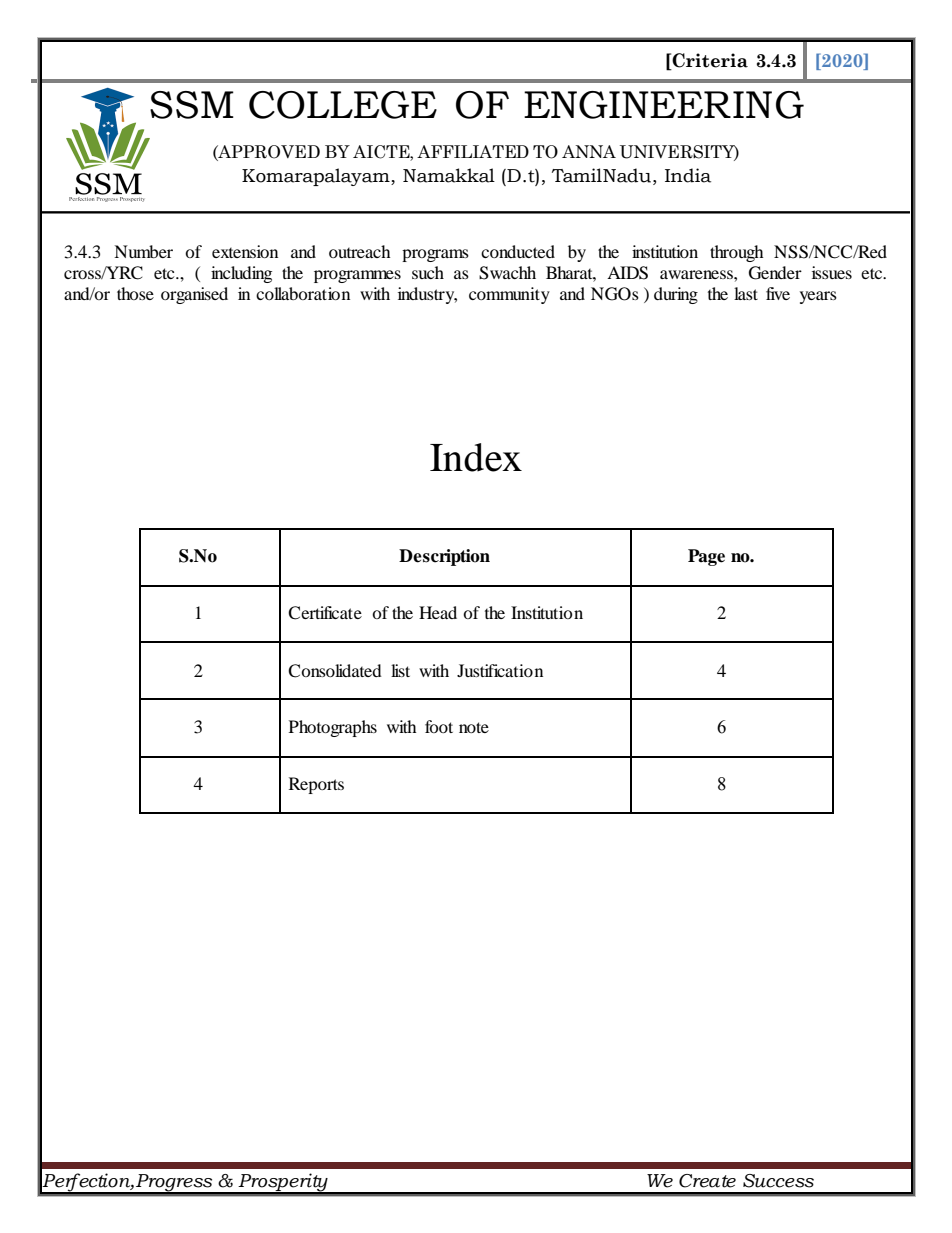 Image resolution: width=952 pixels, height=1233 pixels. I want to click on Reports, so click(316, 785).
